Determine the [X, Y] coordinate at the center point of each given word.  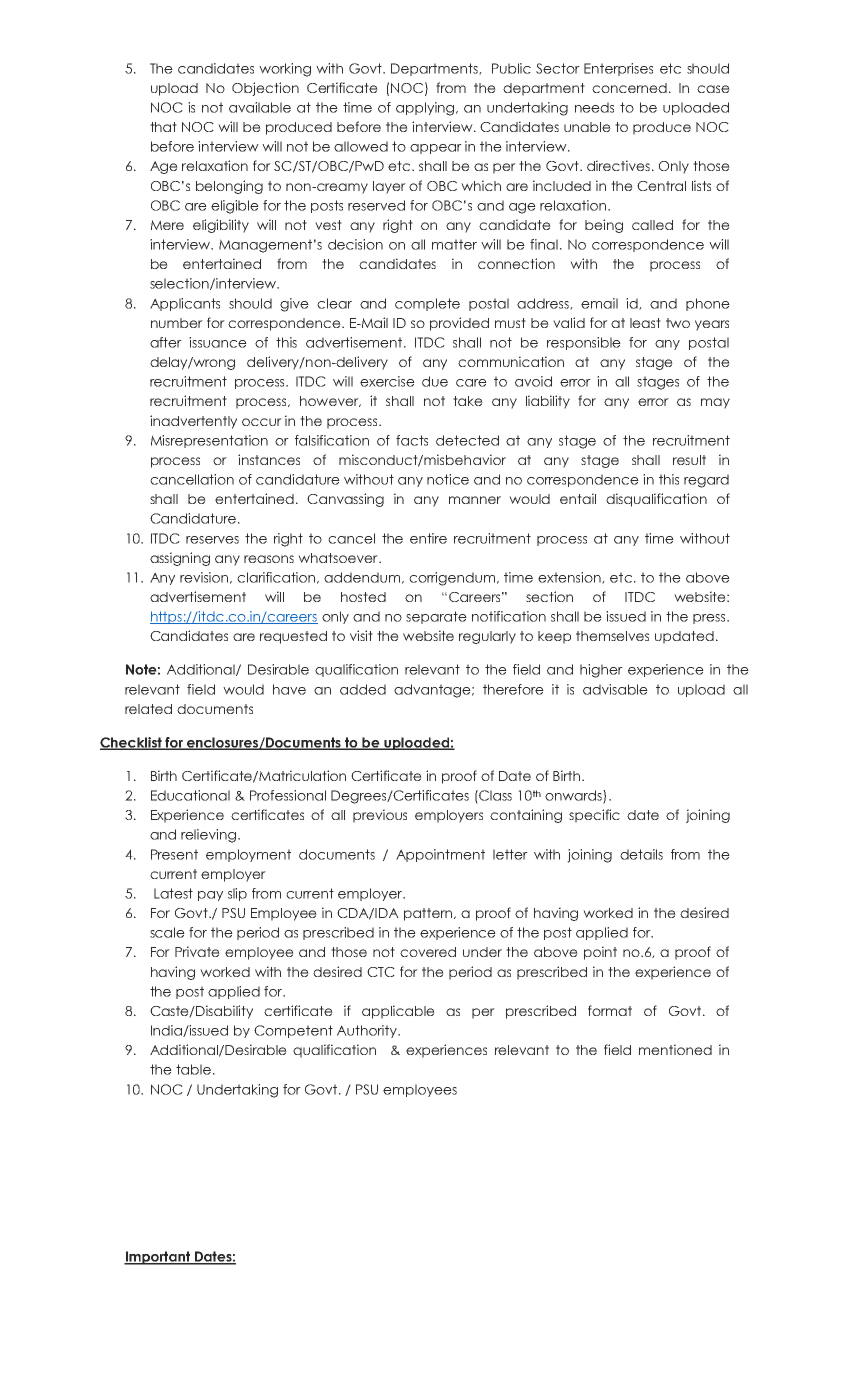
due [435, 381]
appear [436, 149]
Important [158, 1258]
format [610, 1010]
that [163, 127]
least [645, 323]
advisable [615, 689]
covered [428, 952]
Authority [368, 1031]
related [148, 709]
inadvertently [193, 422]
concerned [629, 88]
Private [197, 951]
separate [436, 617]
